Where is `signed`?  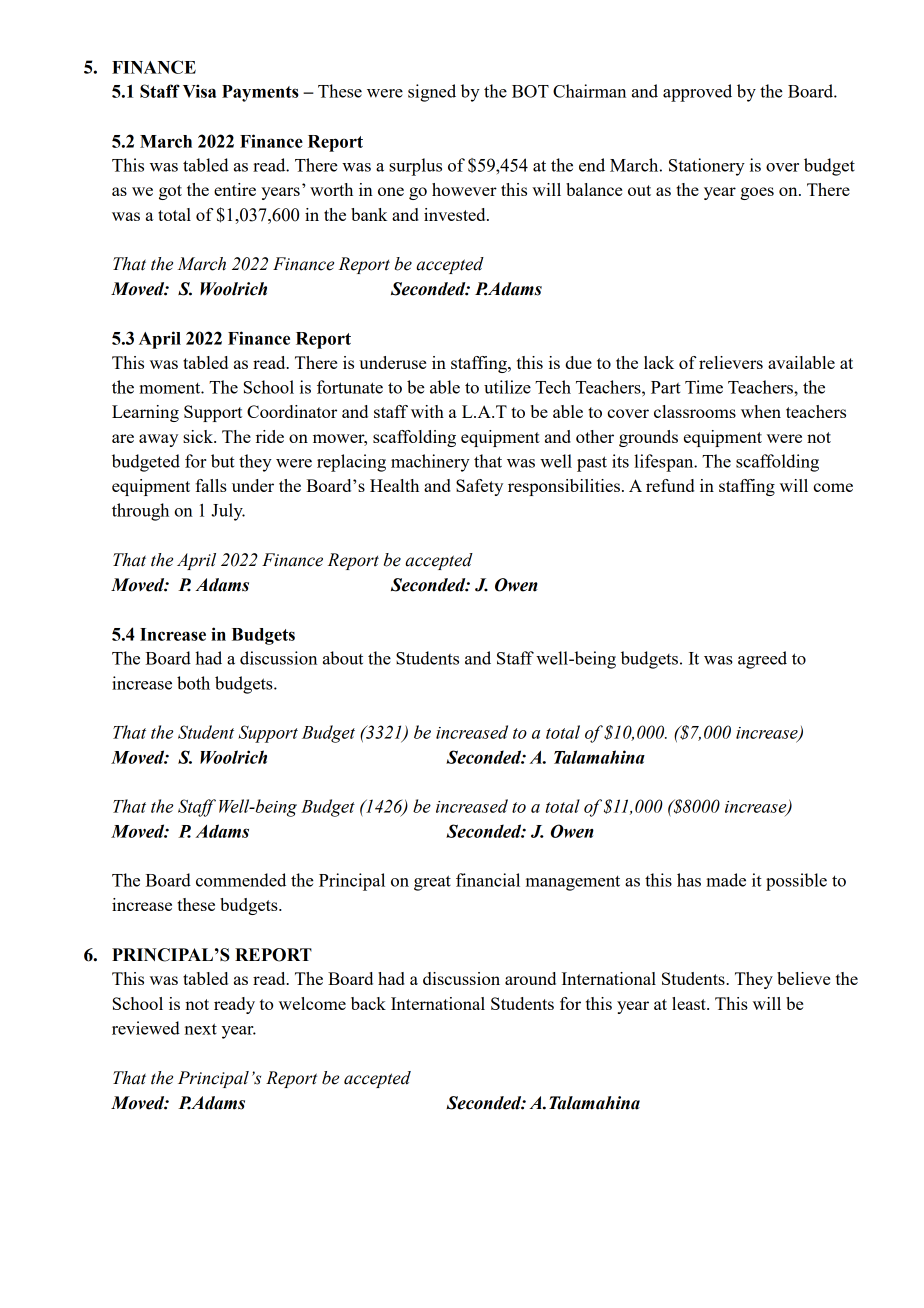
signed is located at coordinates (432, 93).
